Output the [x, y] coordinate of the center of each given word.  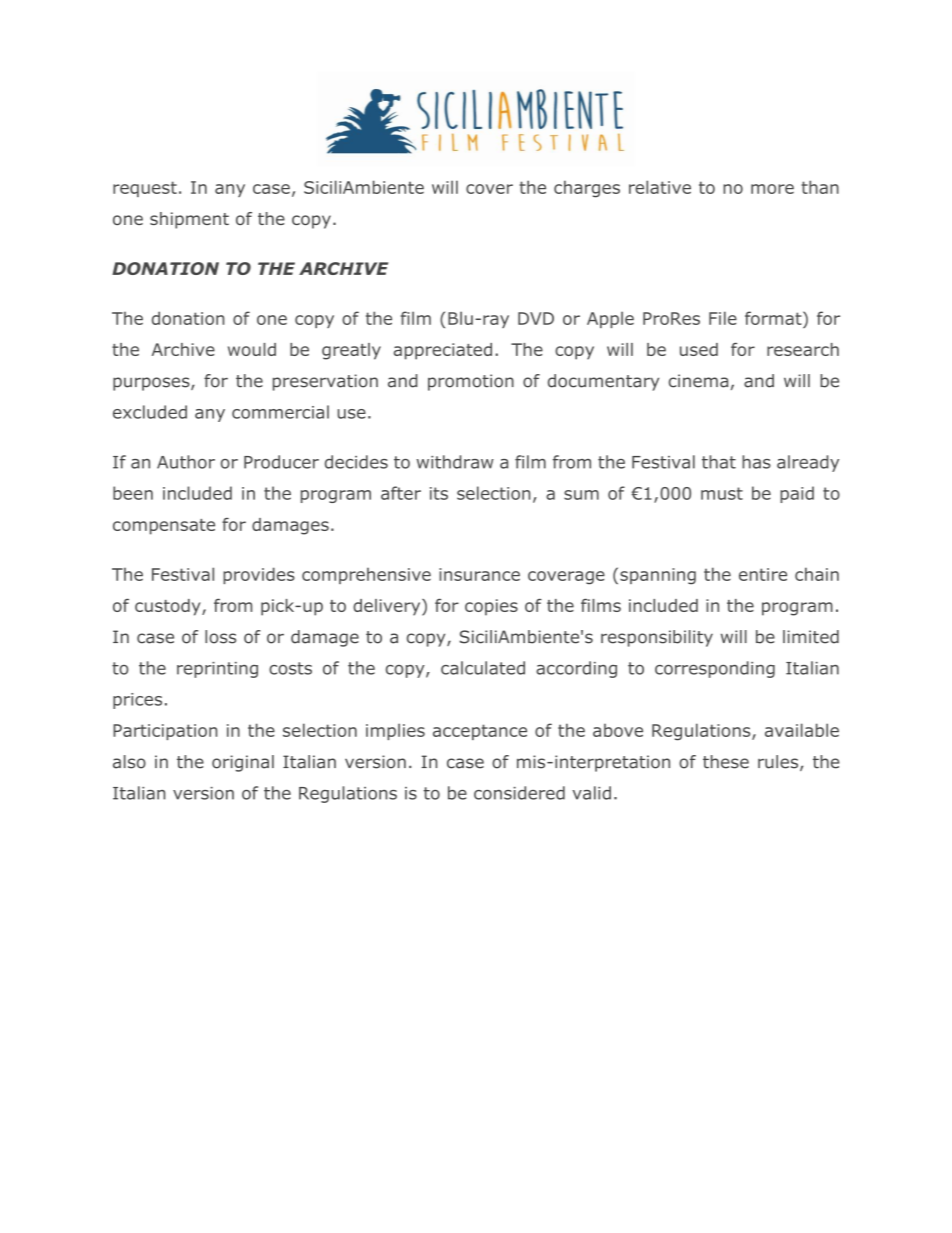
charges [587, 189]
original [243, 763]
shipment [189, 220]
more [772, 189]
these [726, 762]
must [722, 493]
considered [519, 793]
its [439, 493]
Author [186, 462]
